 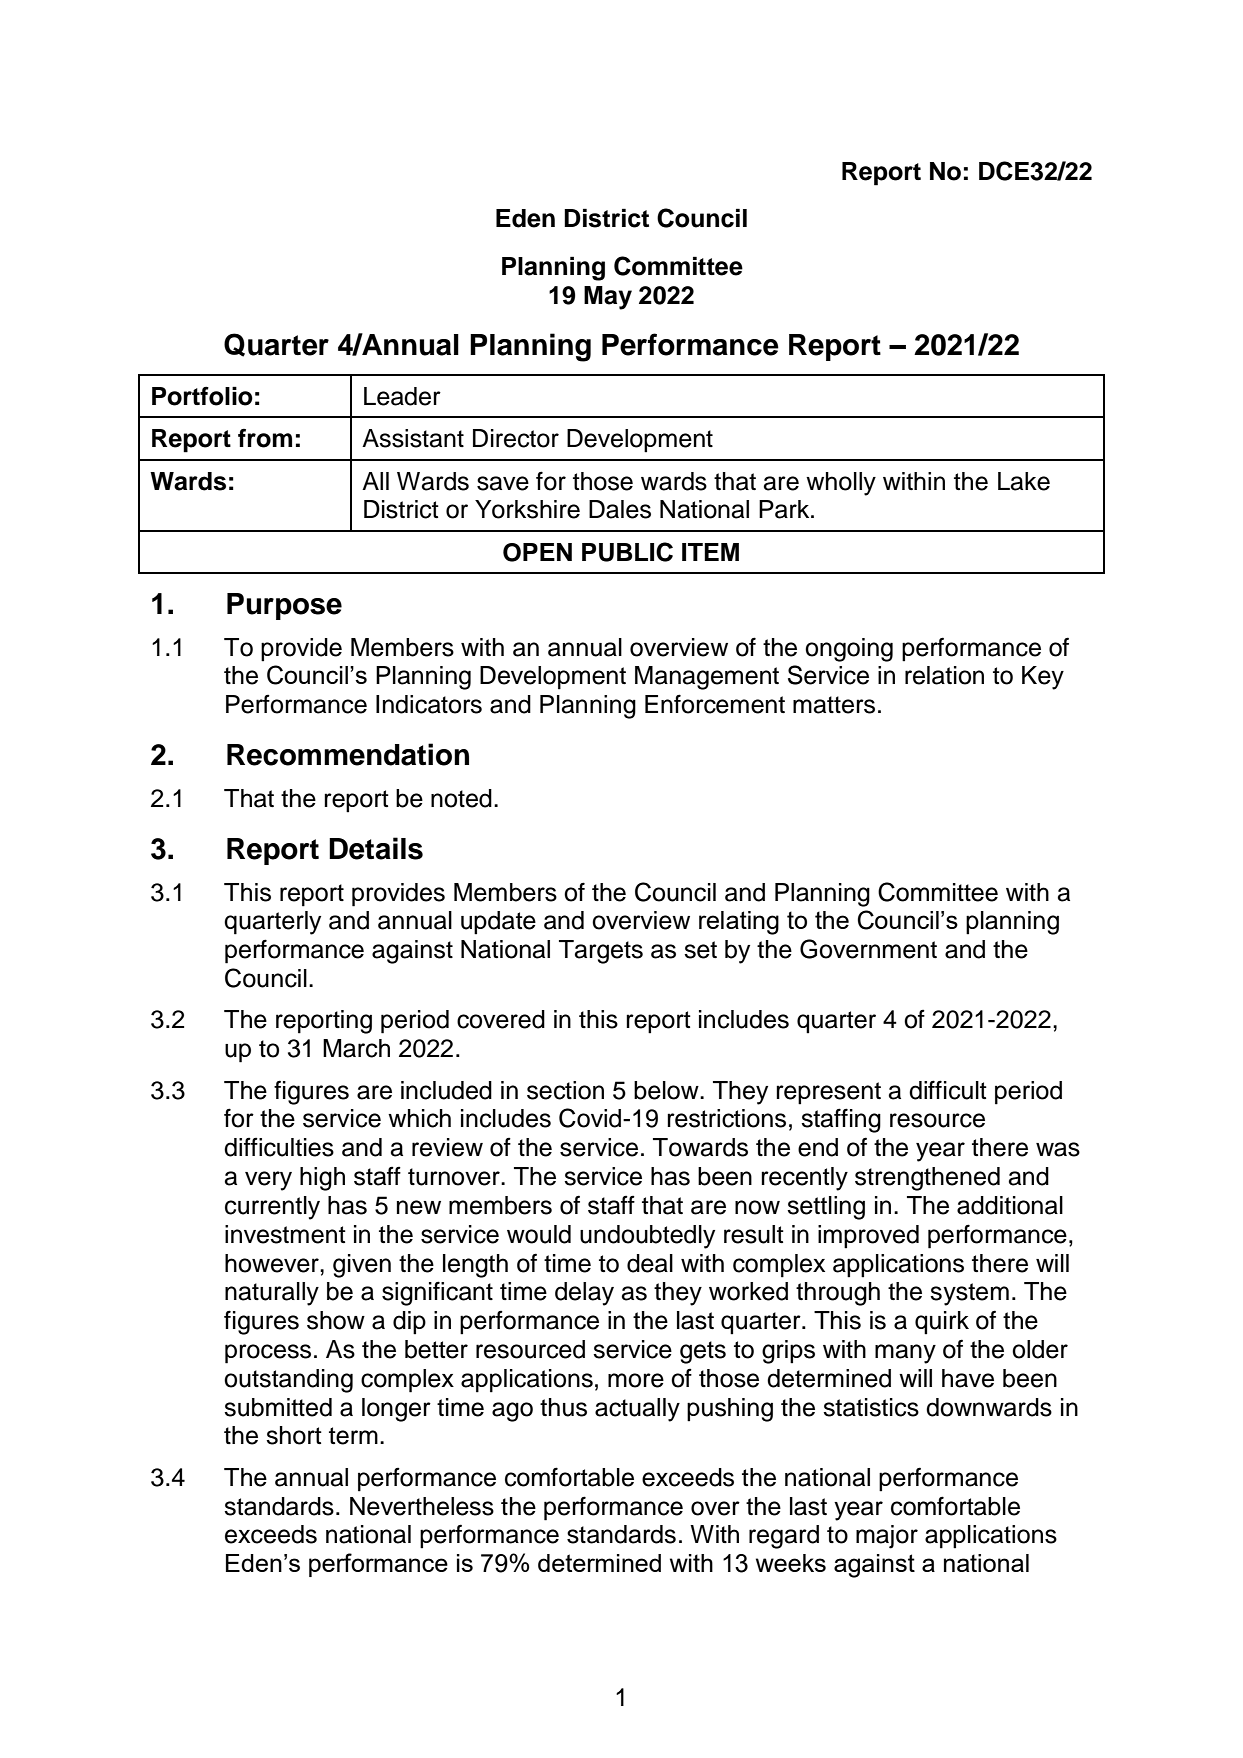 I want to click on May, so click(x=608, y=298).
